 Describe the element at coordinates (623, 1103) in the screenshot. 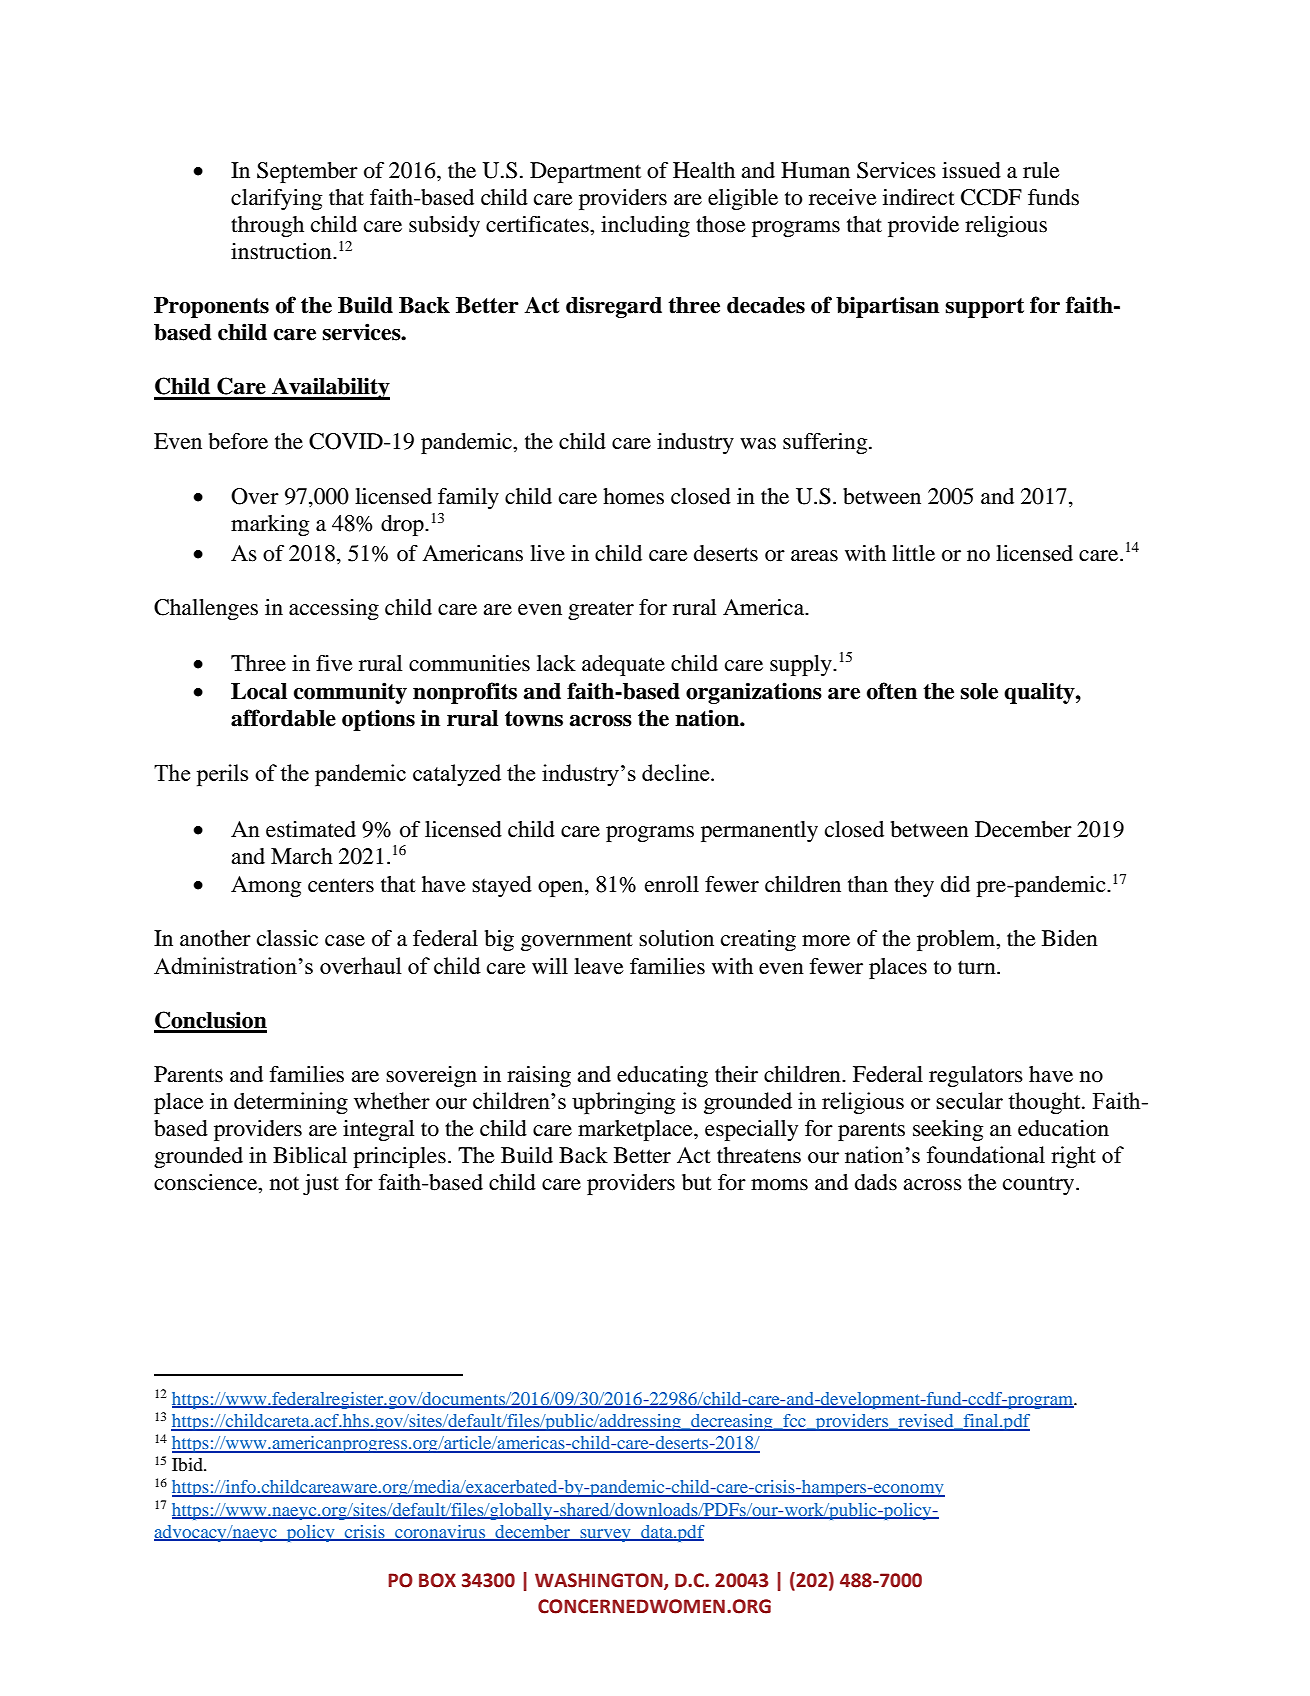

I see `upbringing` at that location.
